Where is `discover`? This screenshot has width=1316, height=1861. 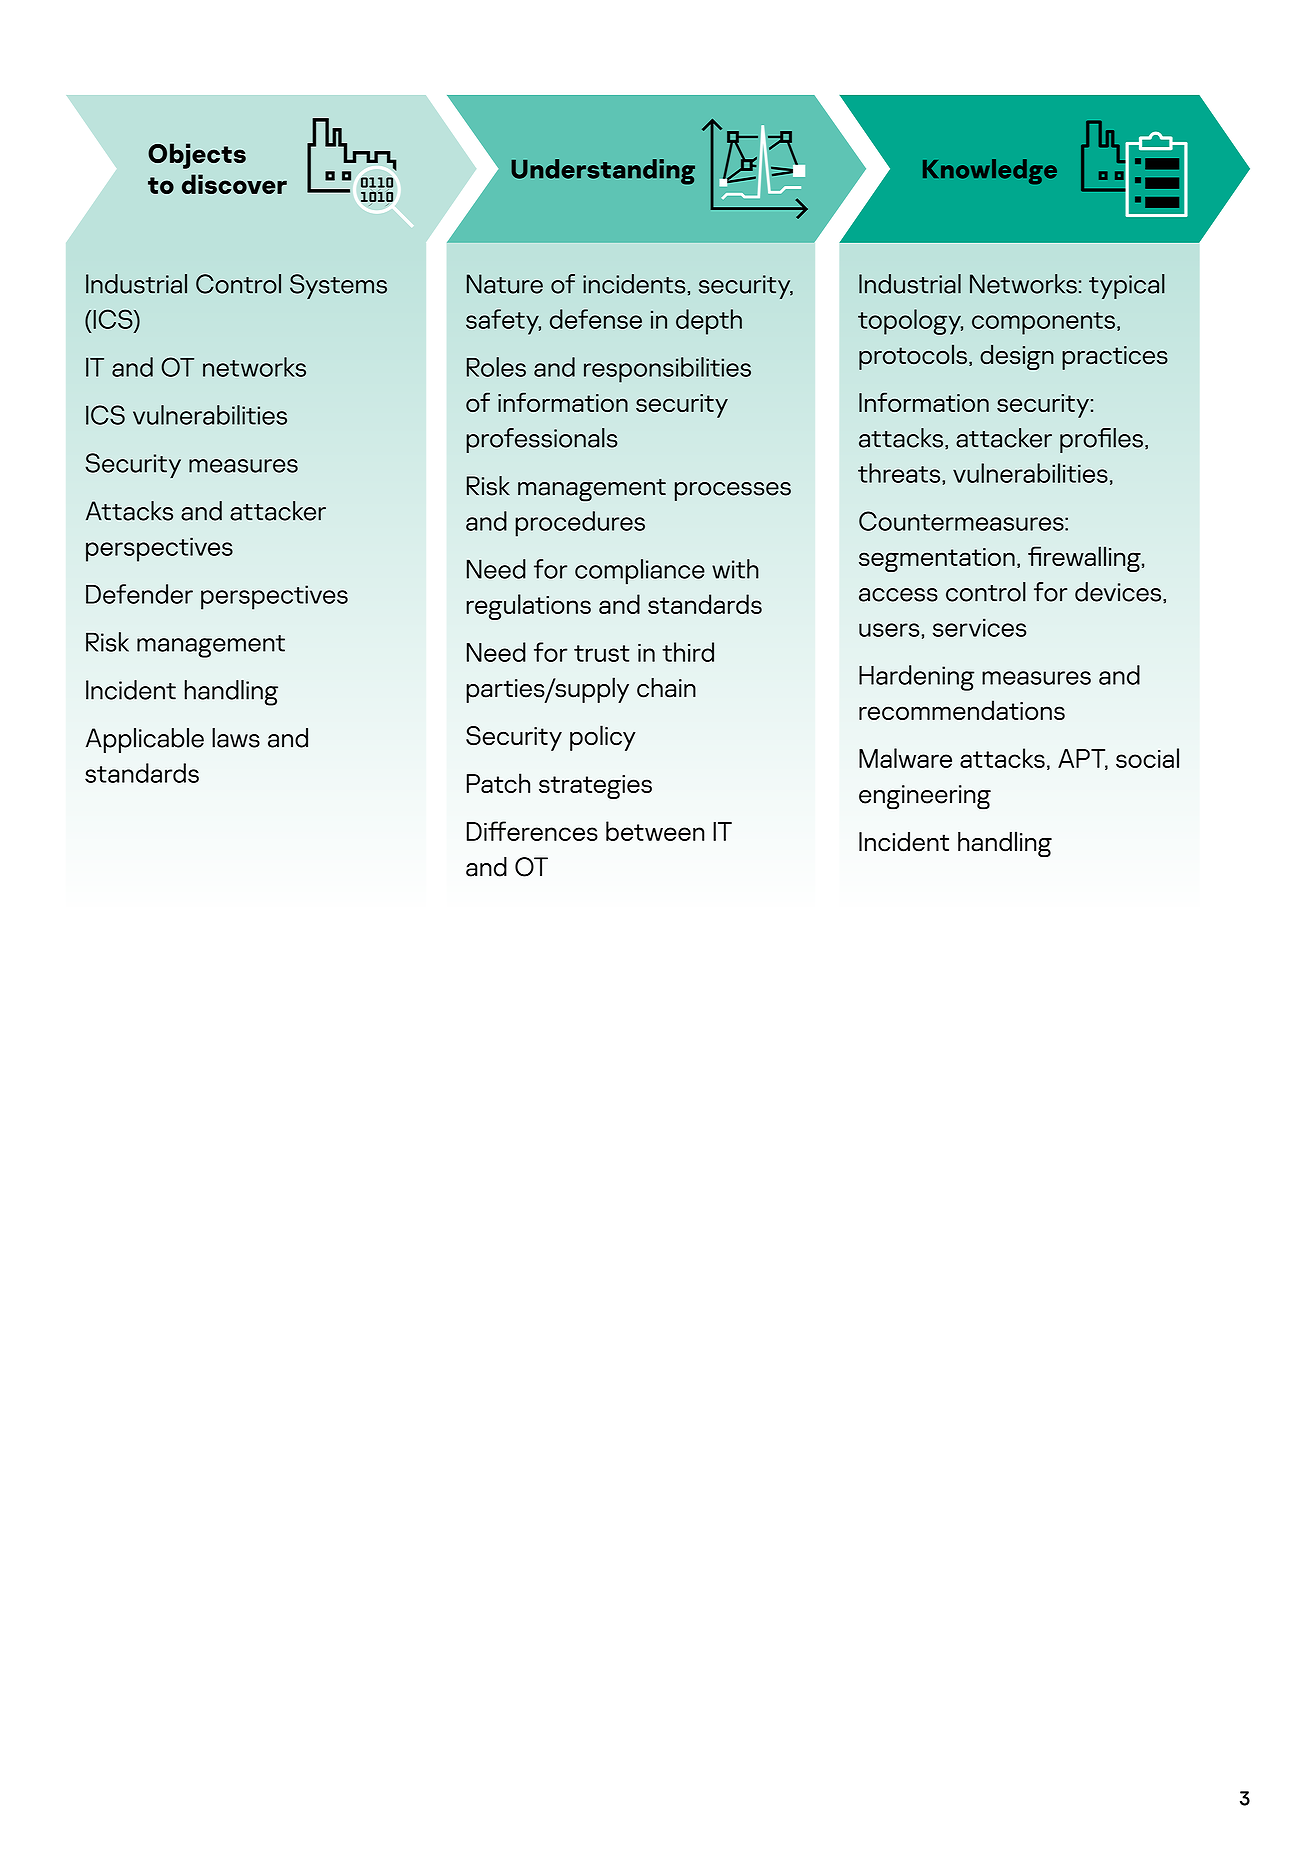 discover is located at coordinates (234, 184).
